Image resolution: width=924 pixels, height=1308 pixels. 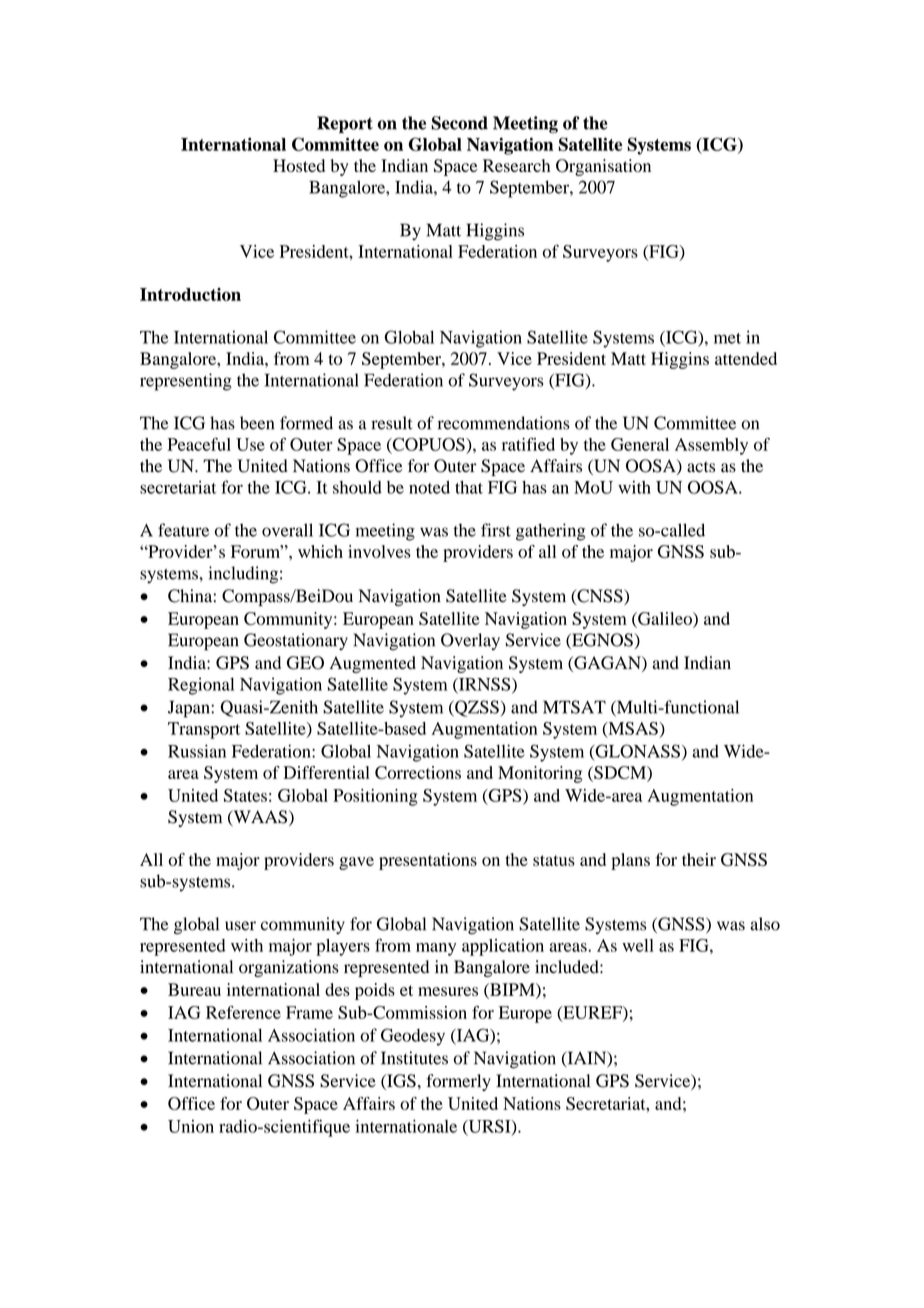 What do you see at coordinates (458, 1082) in the image?
I see `formerly` at bounding box center [458, 1082].
